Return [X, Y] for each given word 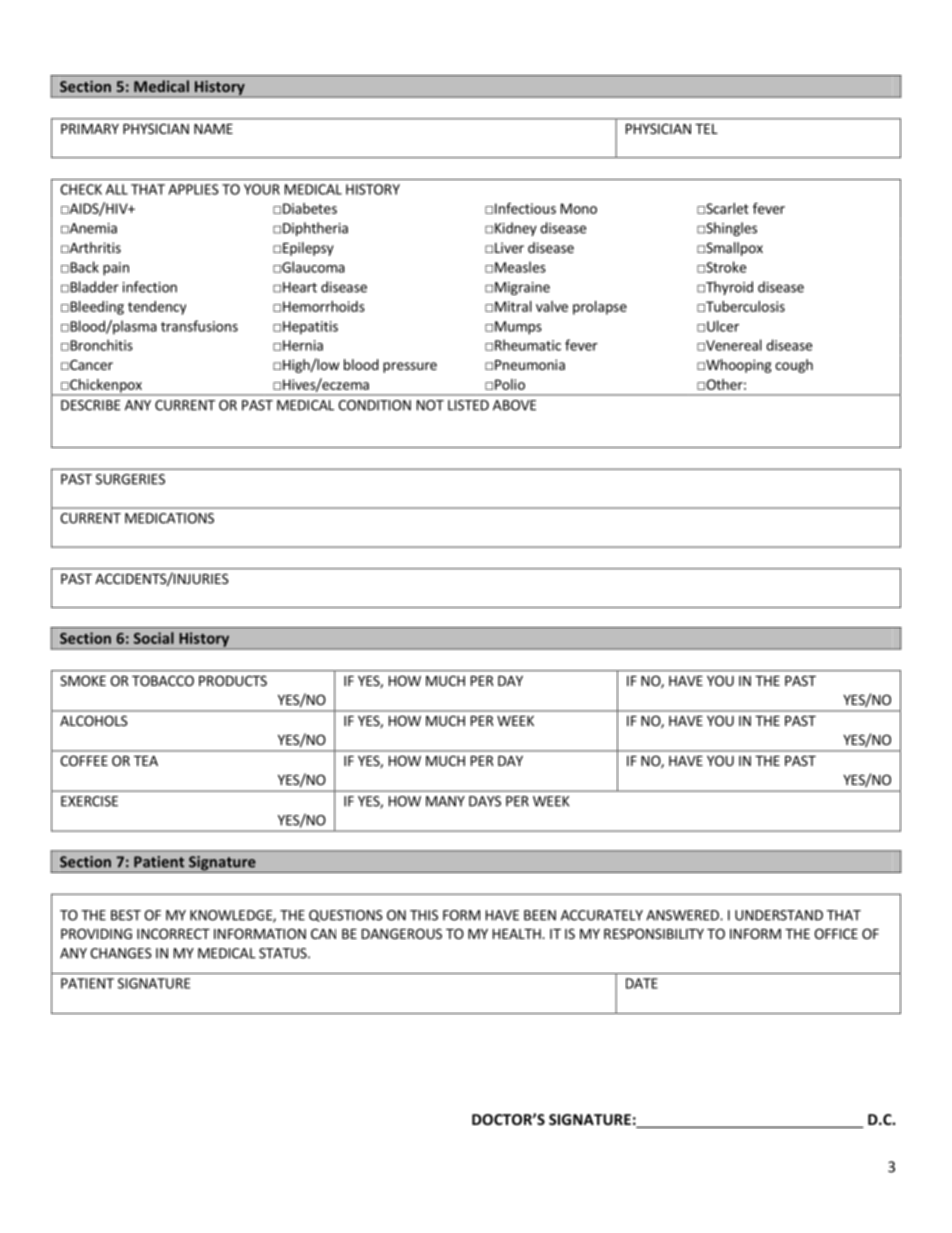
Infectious [525, 208]
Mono [579, 208]
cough [794, 366]
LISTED [468, 405]
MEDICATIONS [169, 518]
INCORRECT [173, 933]
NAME [213, 129]
